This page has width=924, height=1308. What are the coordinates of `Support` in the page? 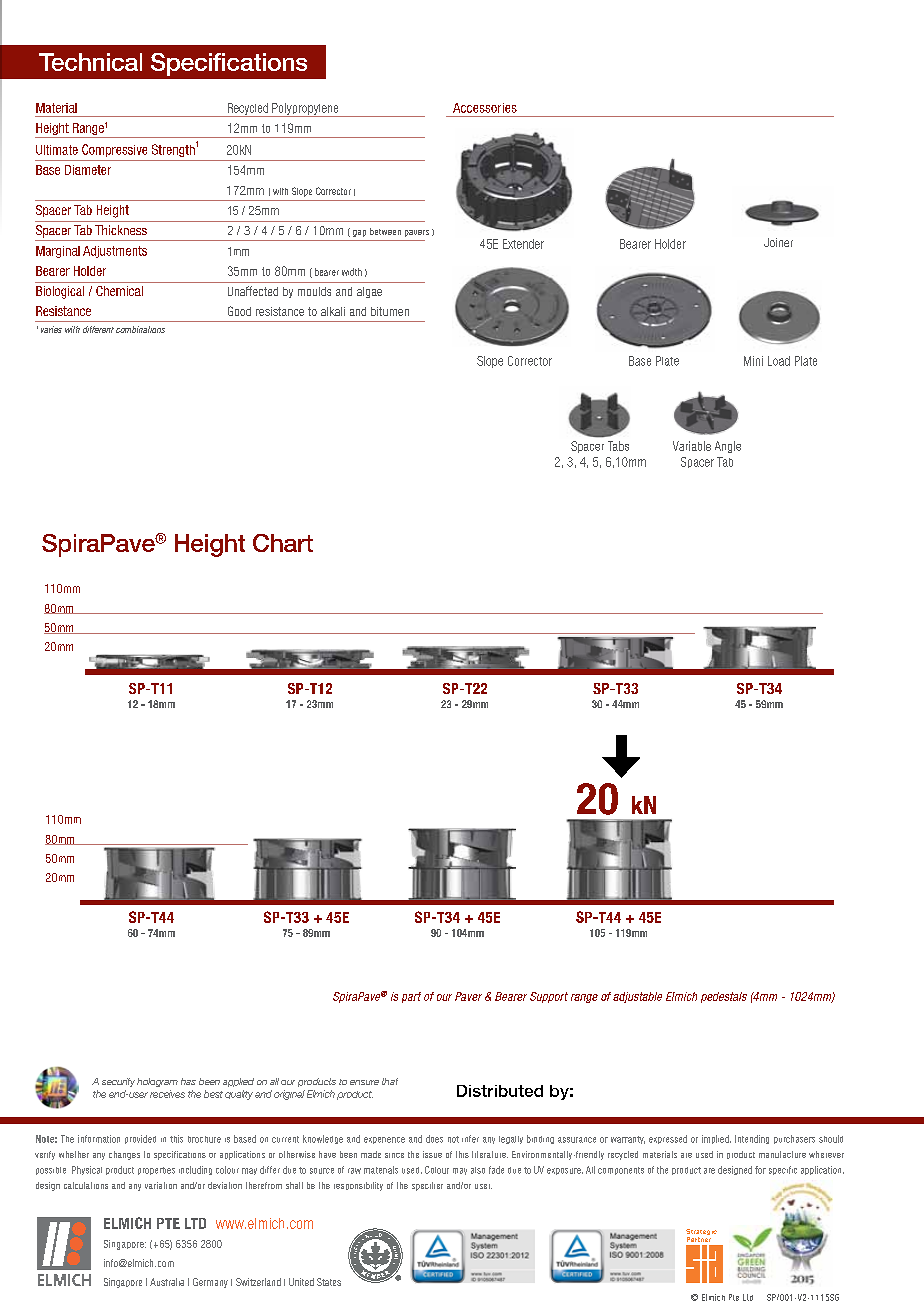 It's located at (549, 997).
